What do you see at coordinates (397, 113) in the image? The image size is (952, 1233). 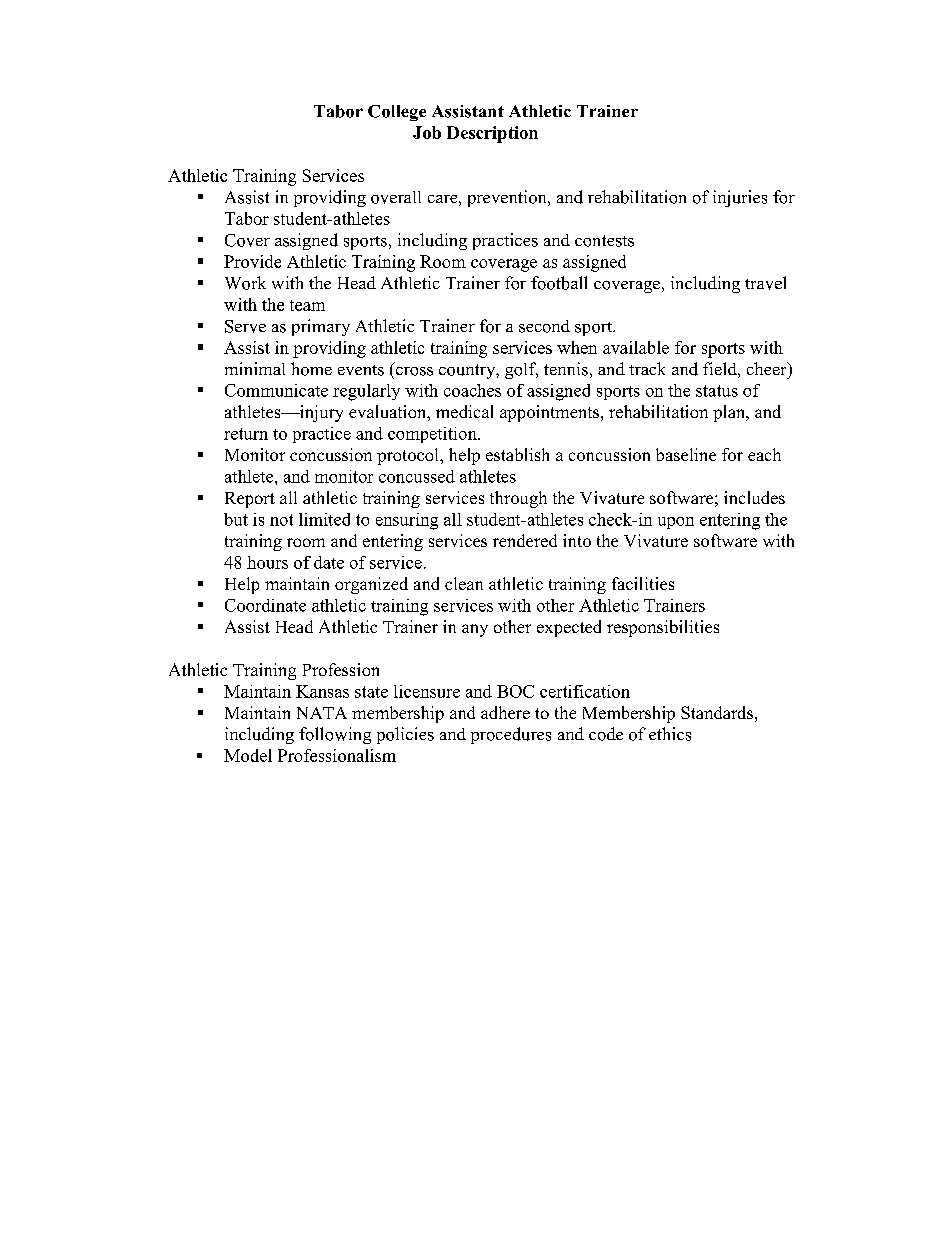 I see `College` at bounding box center [397, 113].
